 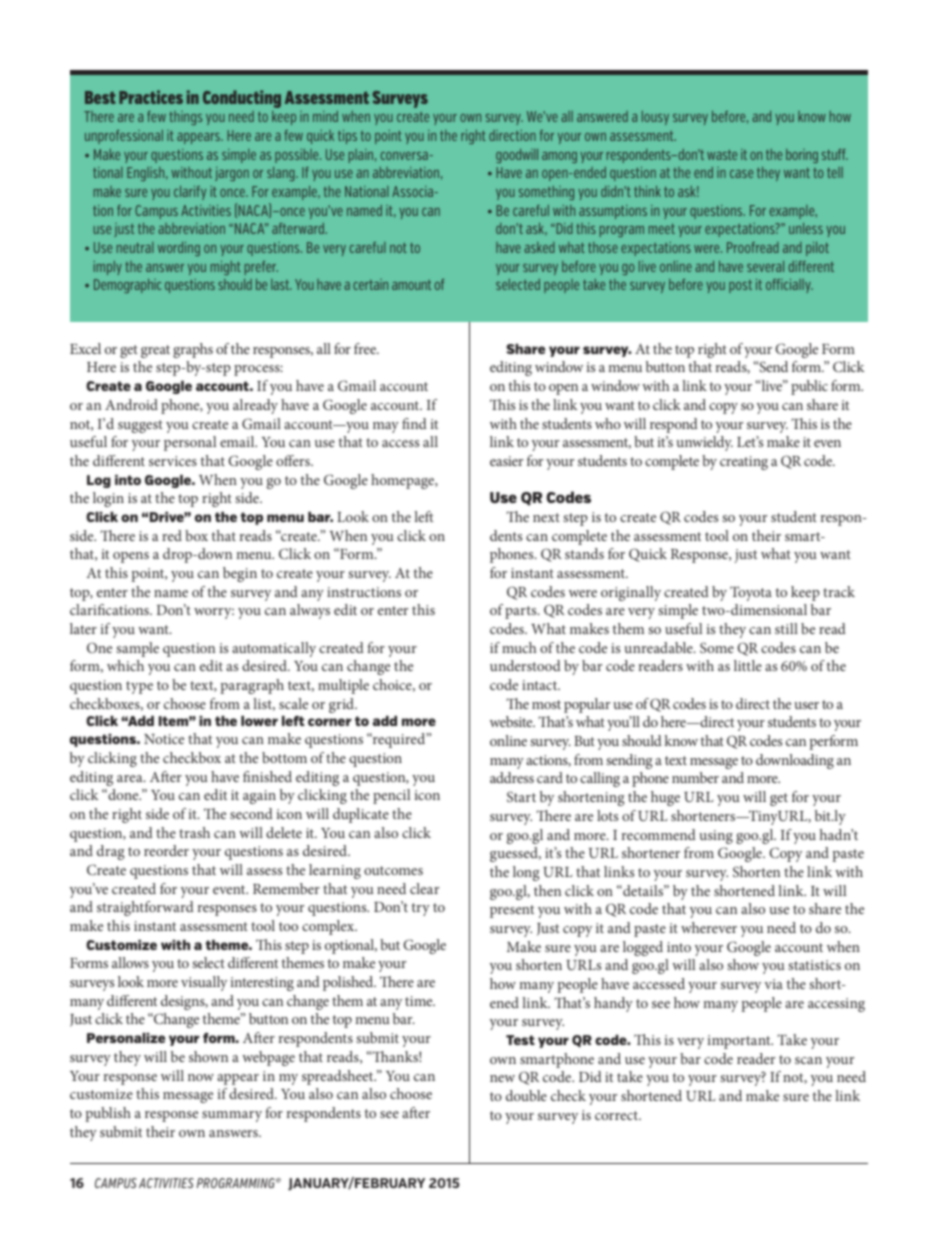 What do you see at coordinates (716, 837) in the screenshot?
I see `using` at bounding box center [716, 837].
